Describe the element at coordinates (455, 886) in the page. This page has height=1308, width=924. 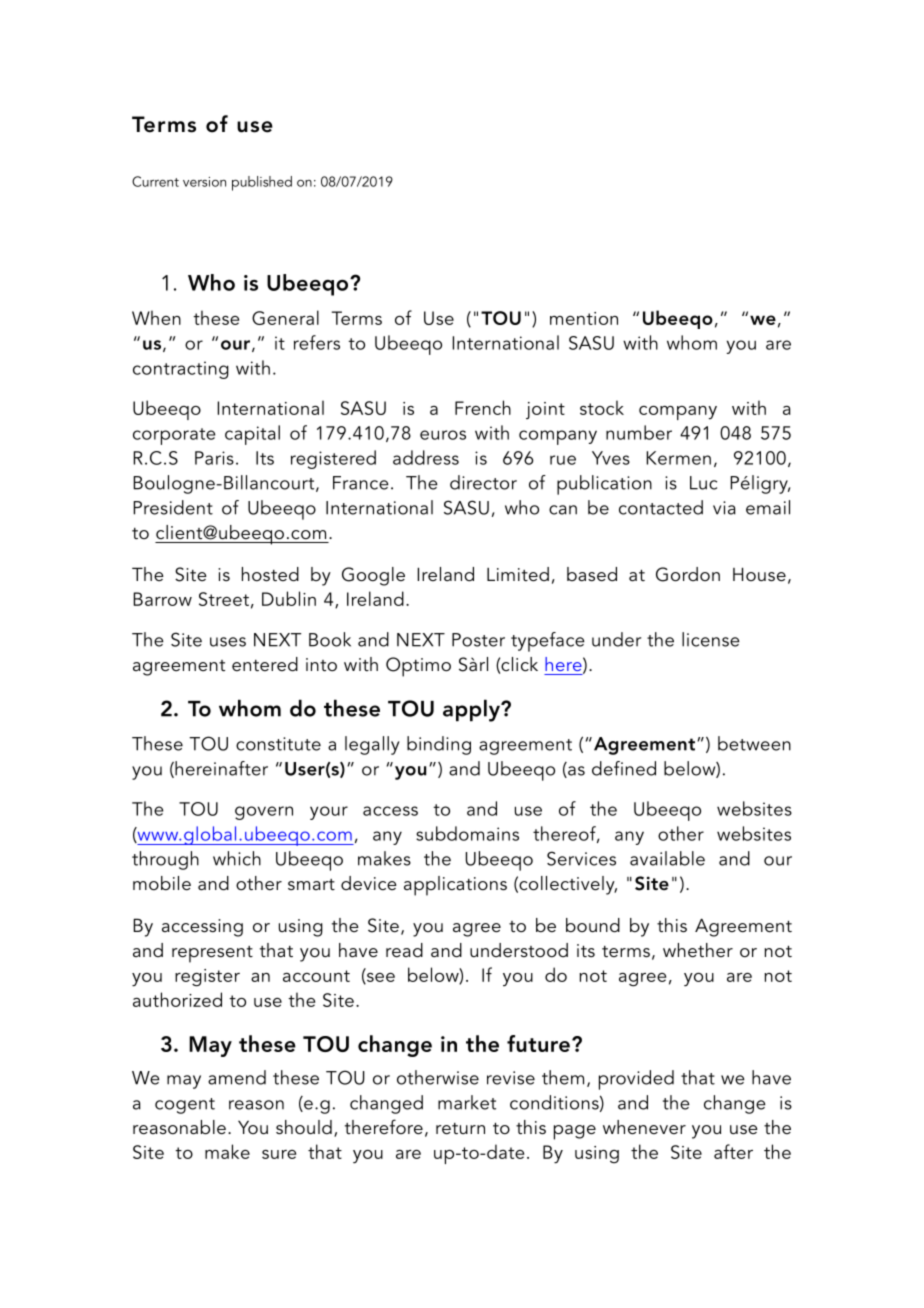
I see `applications` at that location.
